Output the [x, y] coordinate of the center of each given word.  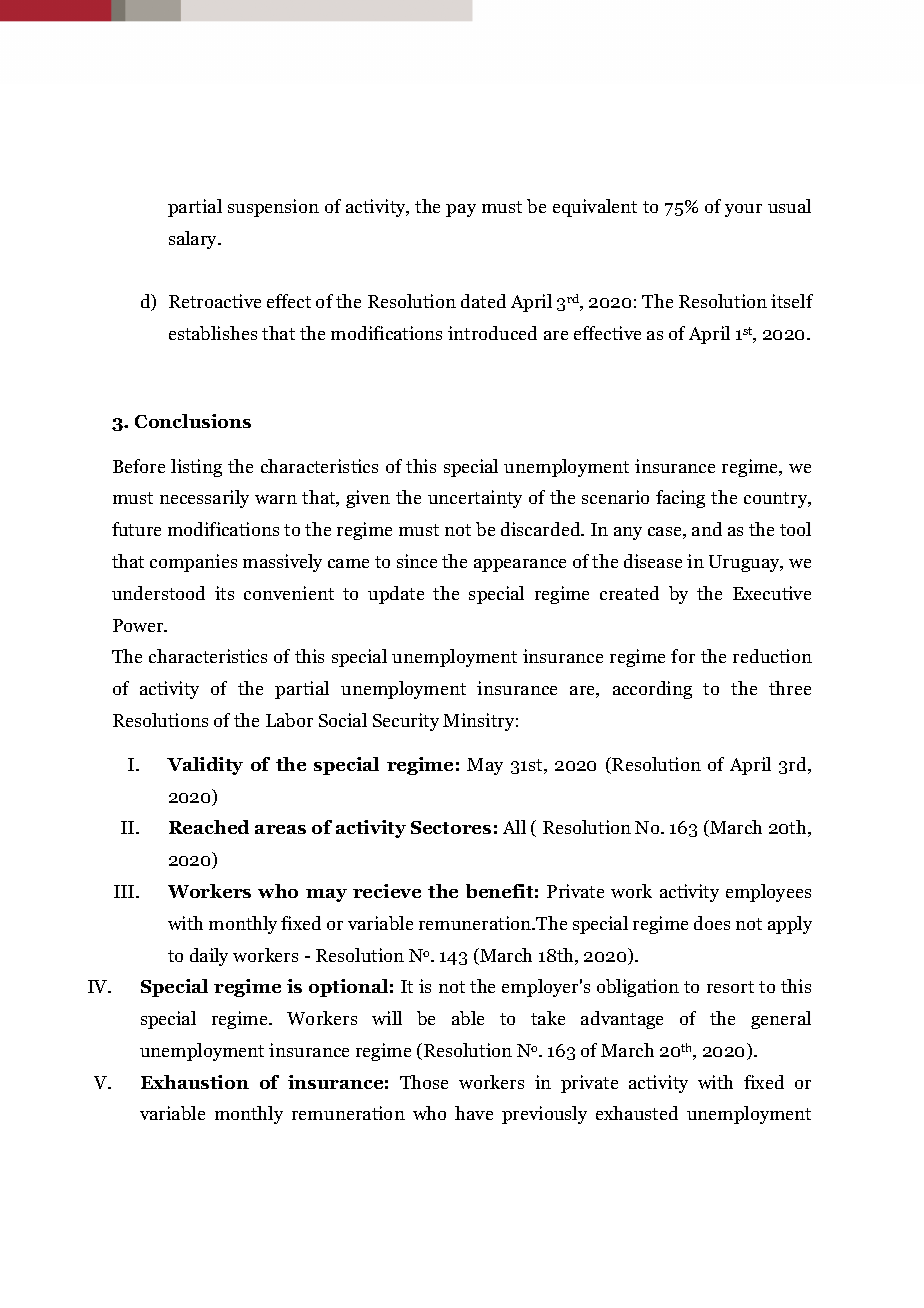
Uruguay [746, 563]
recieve [387, 891]
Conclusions [193, 421]
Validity [205, 766]
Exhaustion [195, 1082]
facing [680, 499]
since [417, 561]
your [743, 210]
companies [193, 563]
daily [209, 957]
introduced [492, 333]
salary [194, 240]
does [712, 923]
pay [461, 210]
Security [406, 722]
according [652, 690]
